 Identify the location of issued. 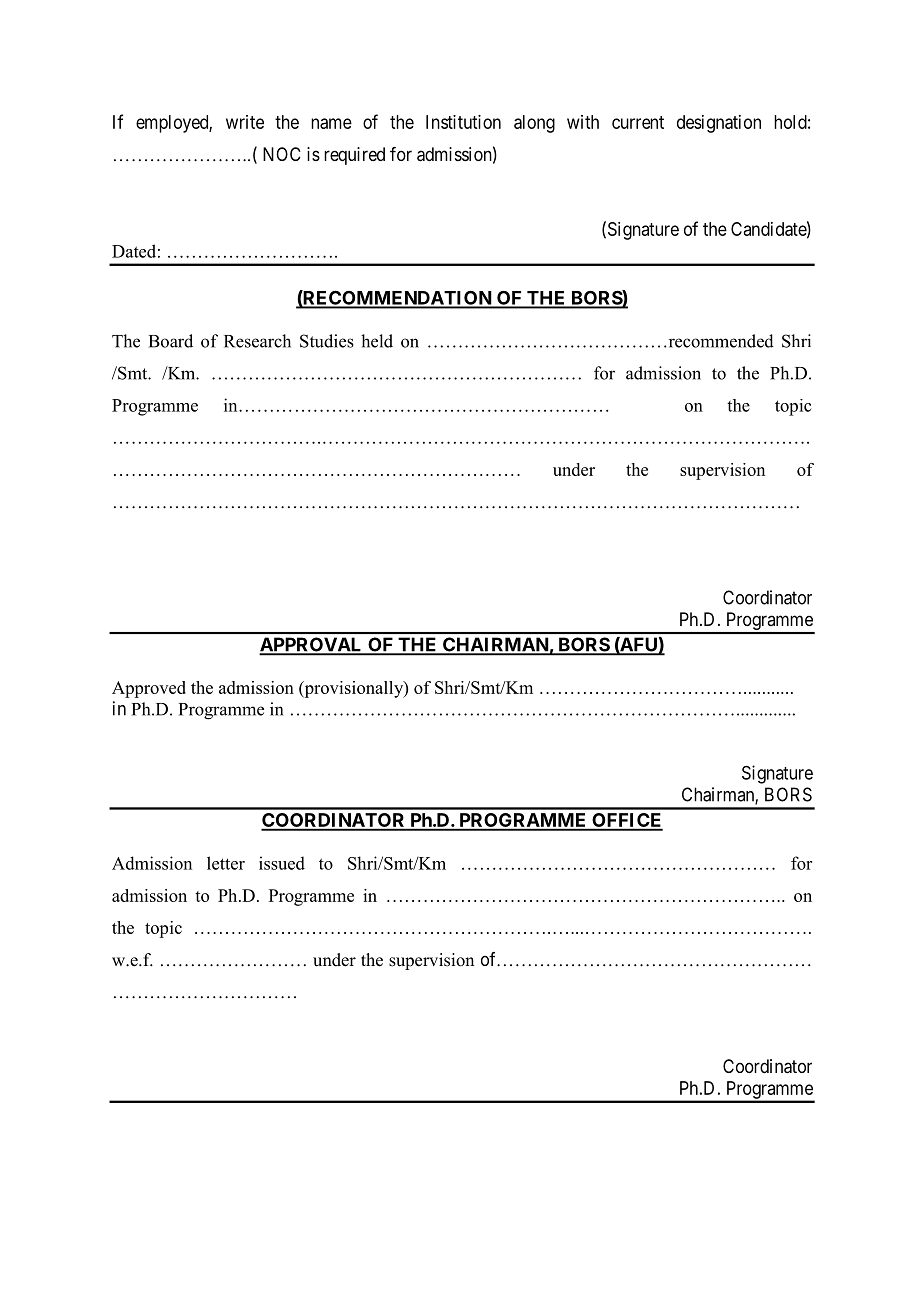
(282, 863).
